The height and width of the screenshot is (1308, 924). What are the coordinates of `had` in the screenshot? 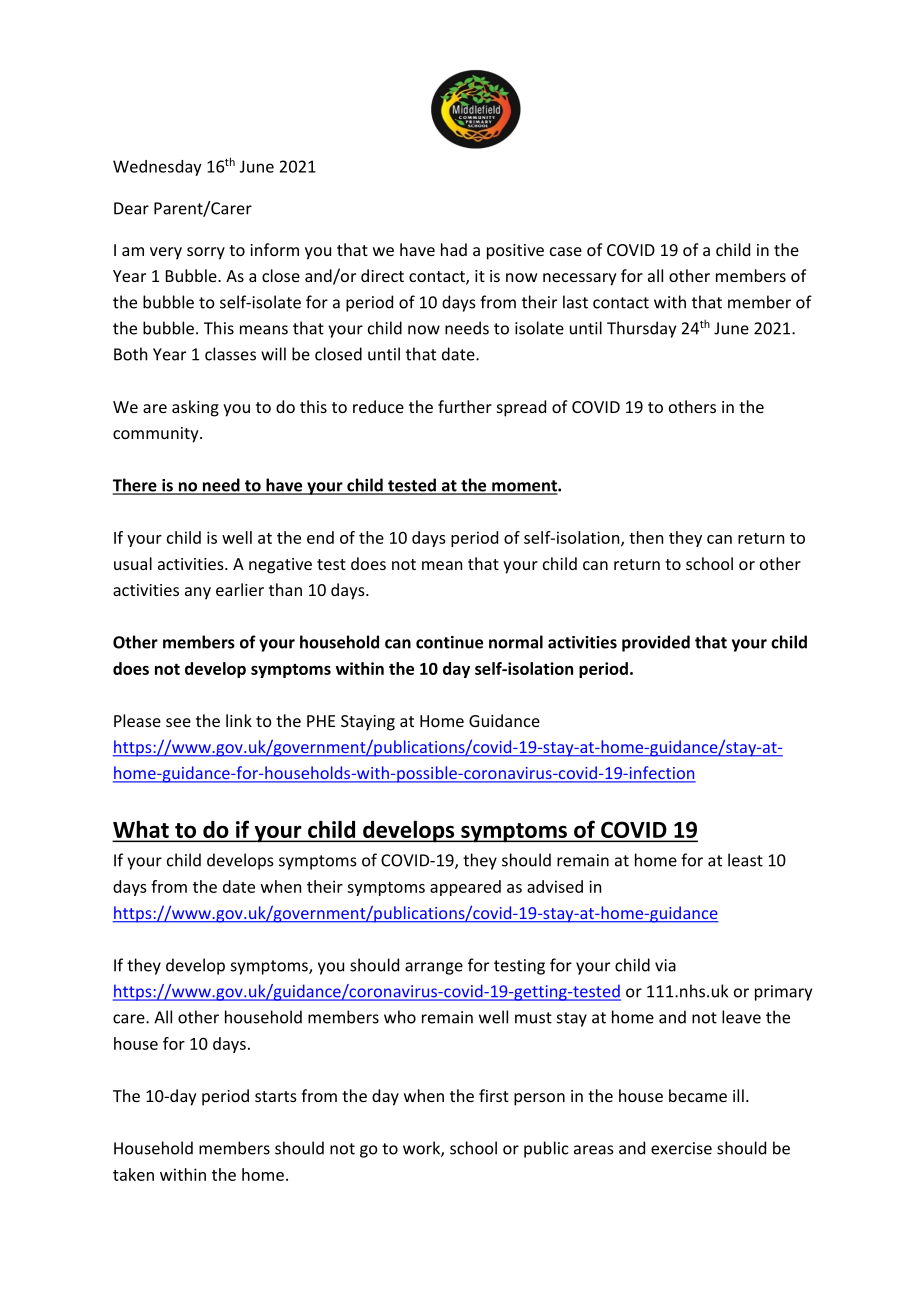 It's located at (454, 249).
